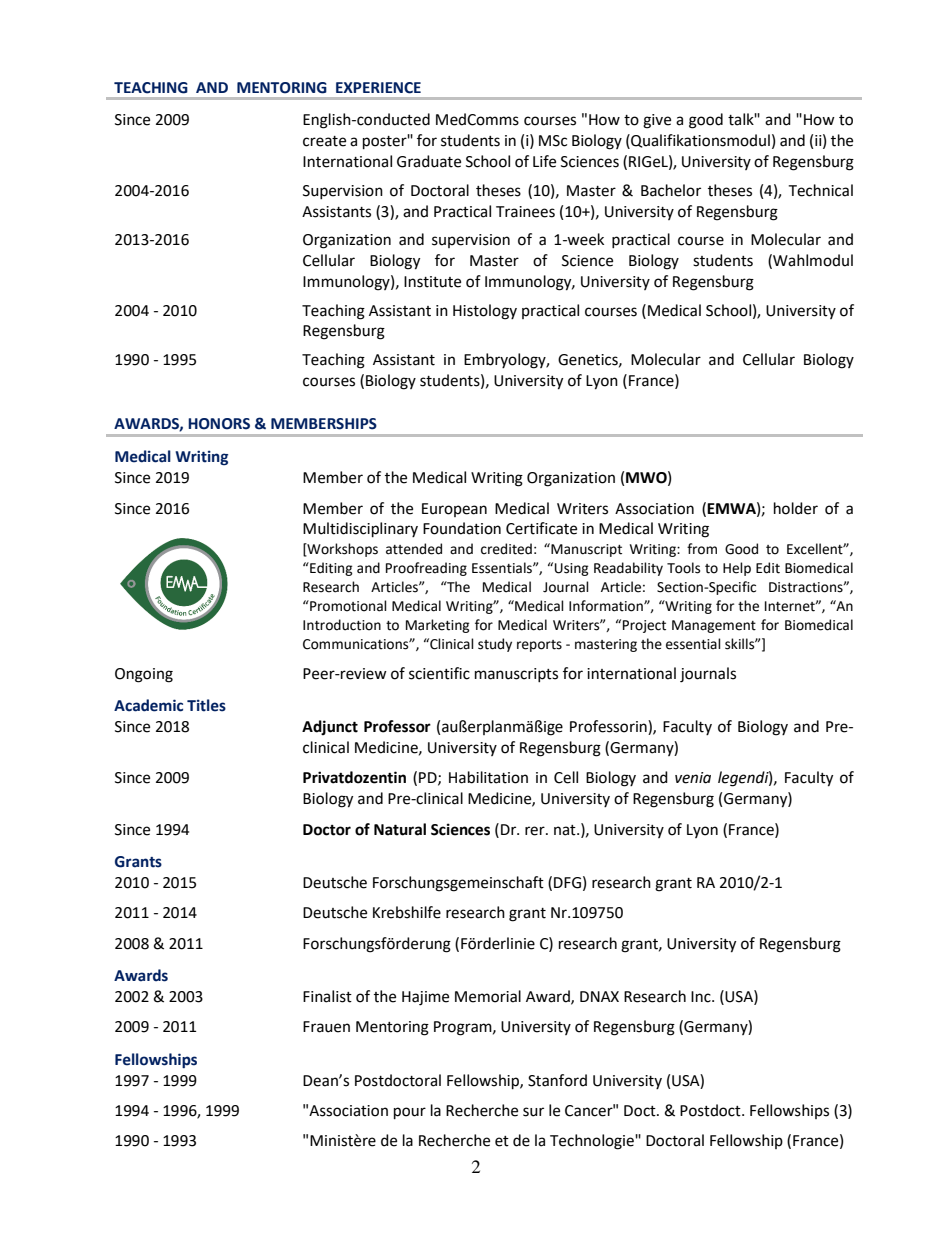  What do you see at coordinates (454, 510) in the screenshot?
I see `European` at bounding box center [454, 510].
